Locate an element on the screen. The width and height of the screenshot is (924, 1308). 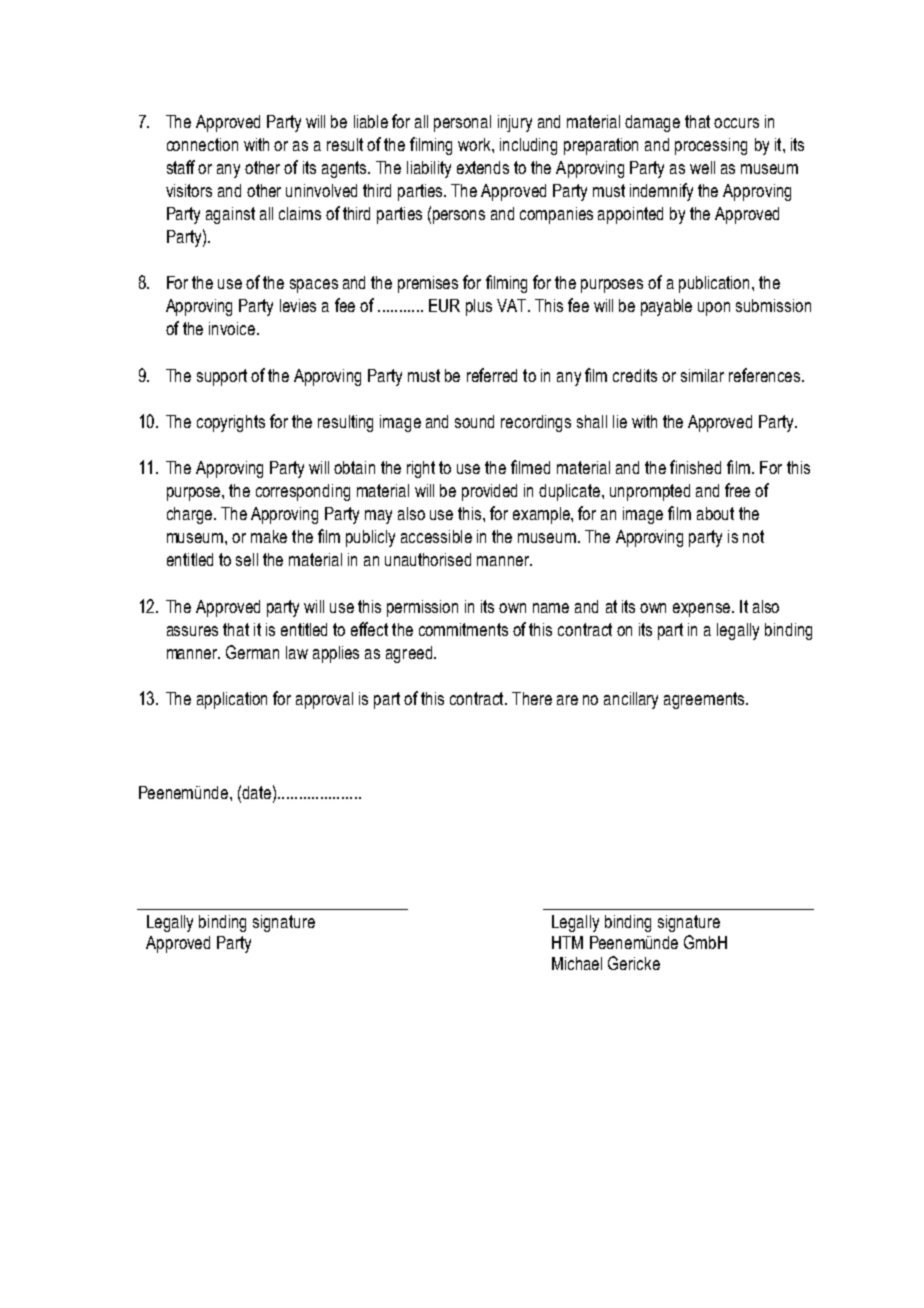
connection is located at coordinates (202, 144).
